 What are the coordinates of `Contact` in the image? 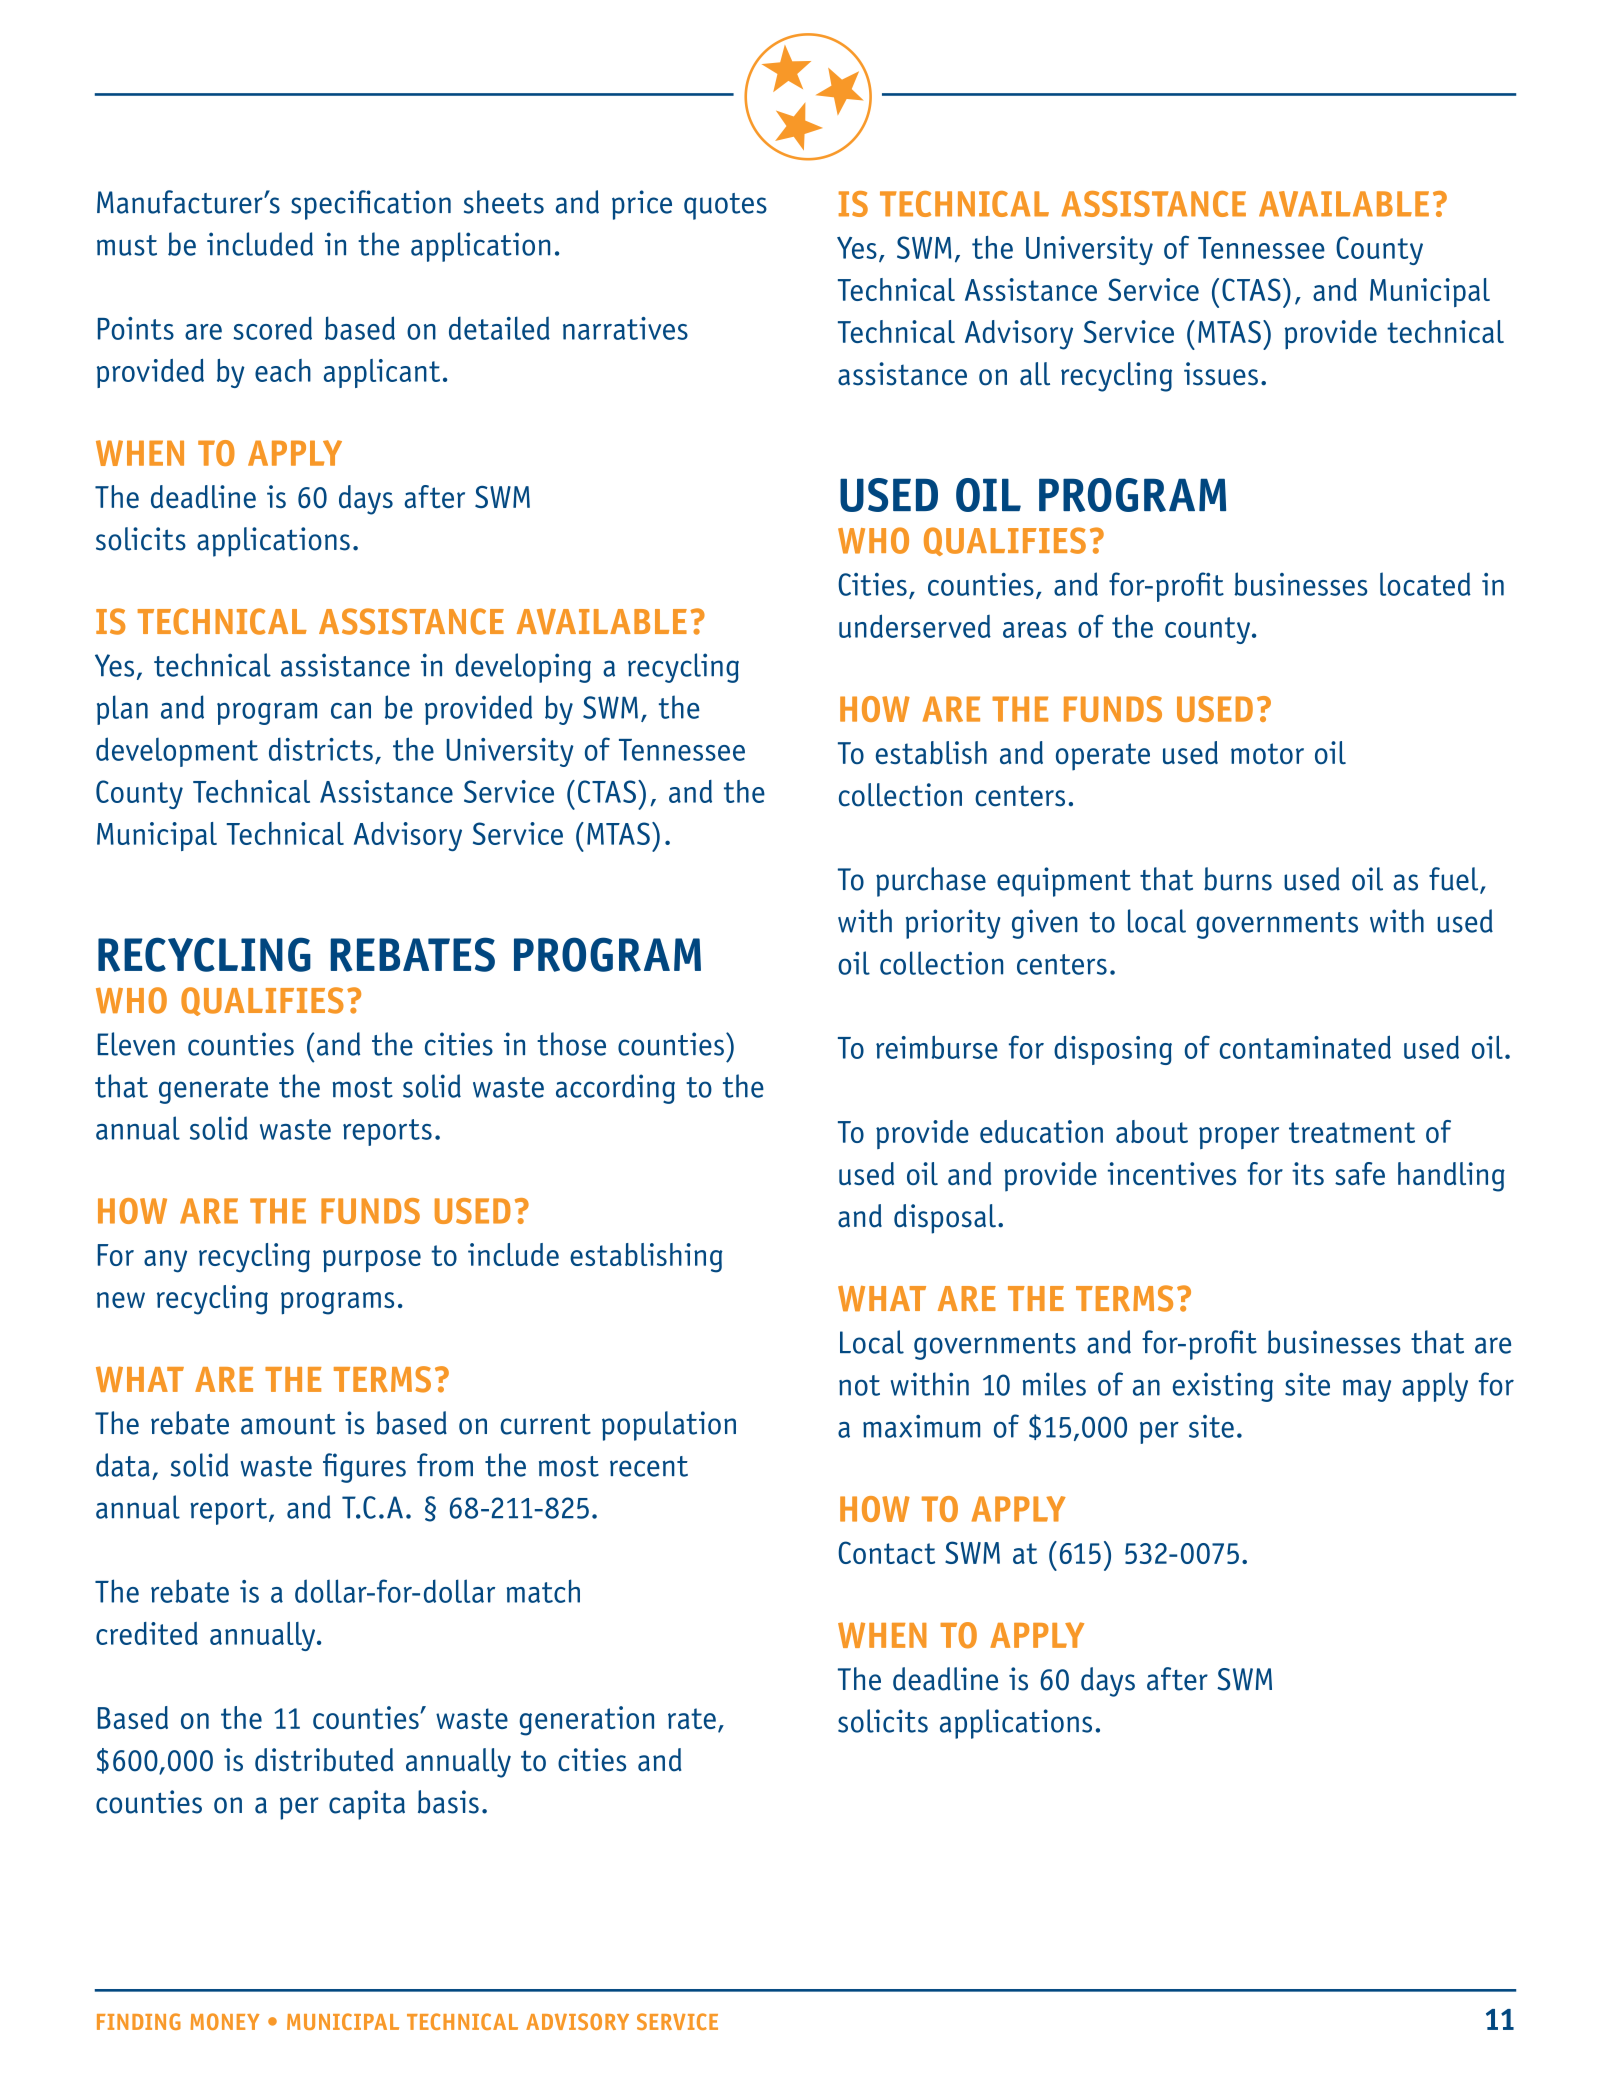 It's located at (886, 1552).
